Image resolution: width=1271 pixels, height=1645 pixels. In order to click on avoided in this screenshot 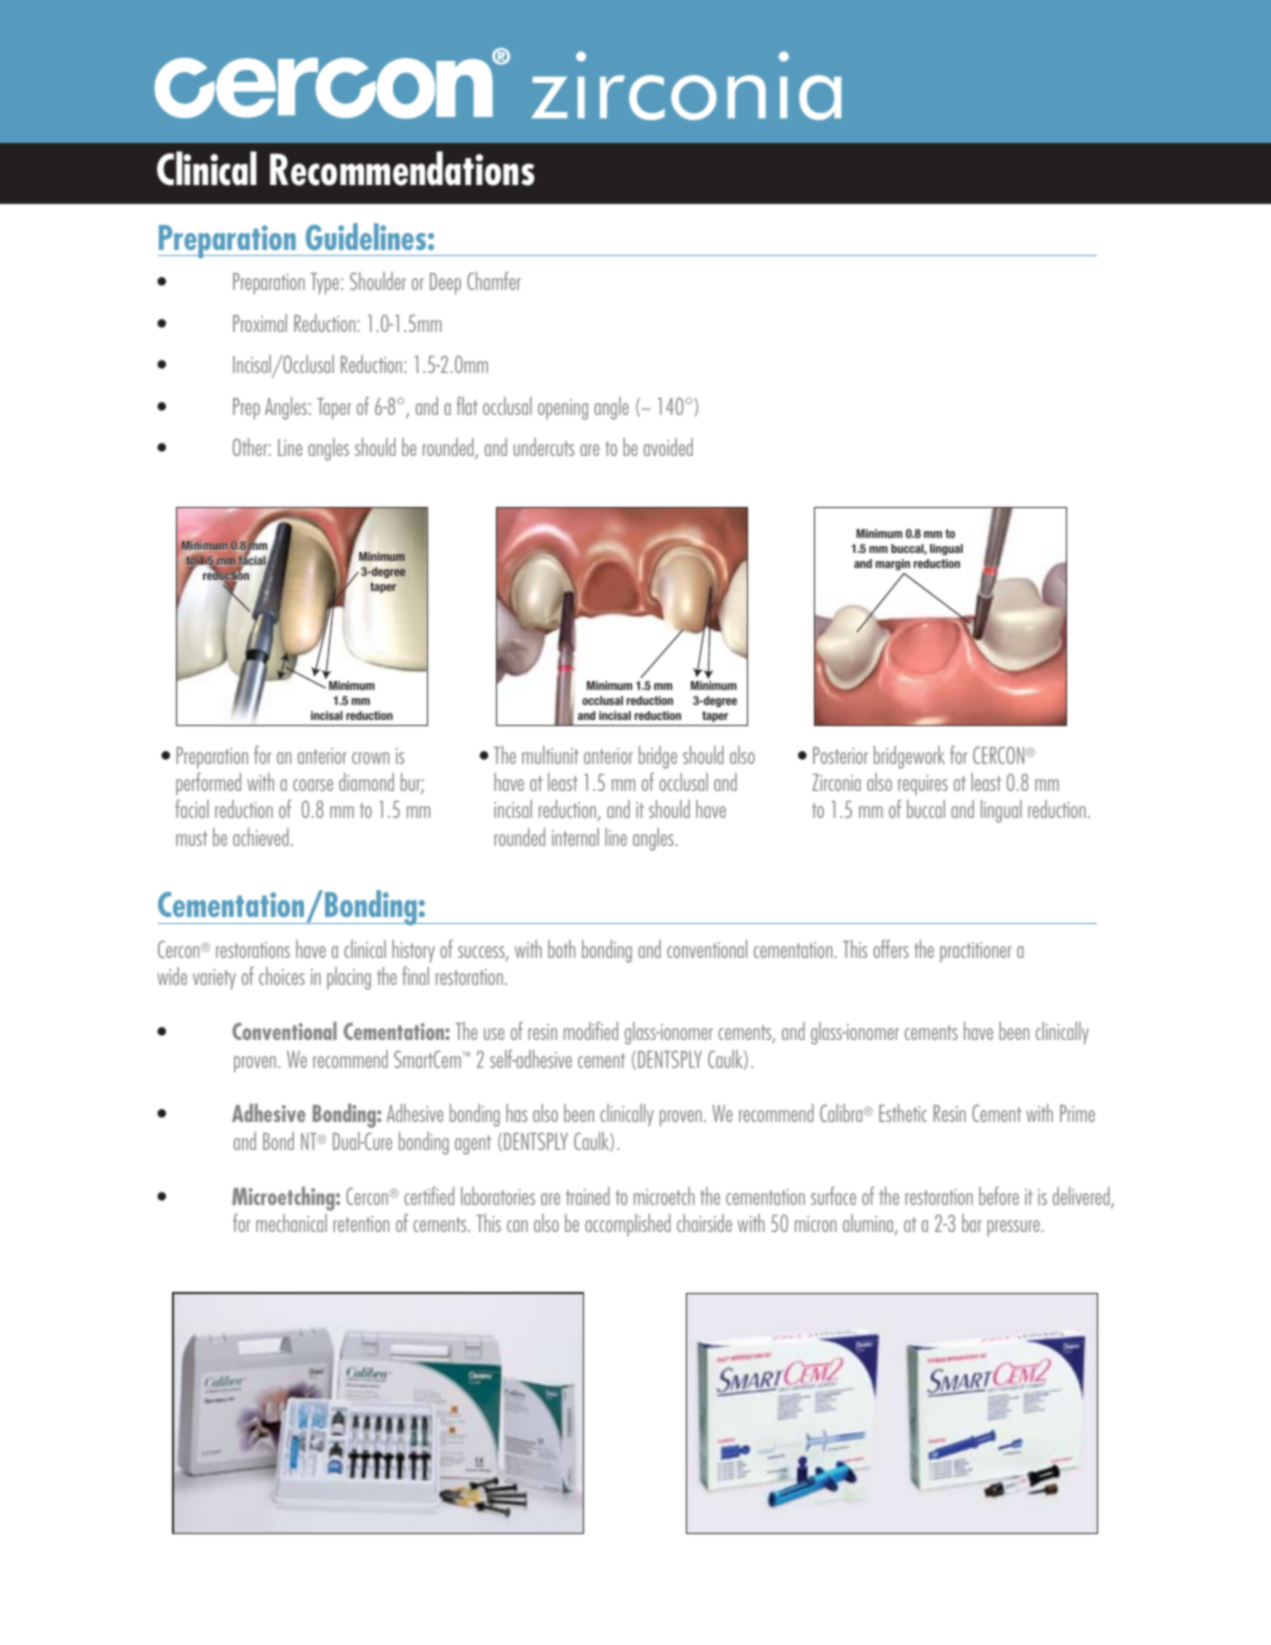, I will do `click(668, 447)`.
